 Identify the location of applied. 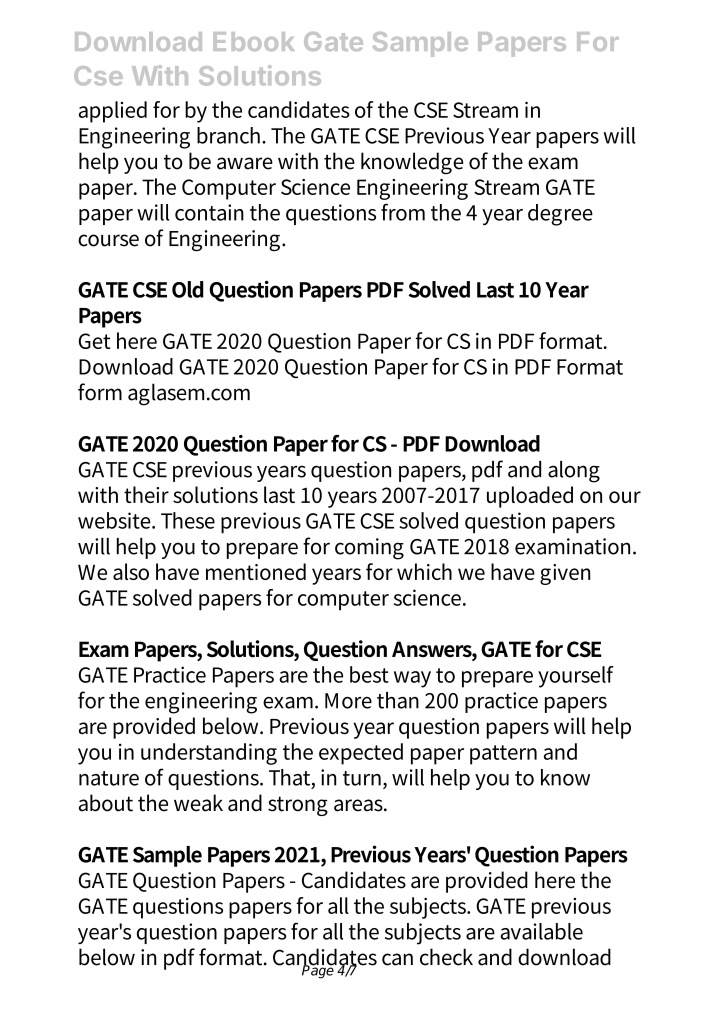
(113, 112).
